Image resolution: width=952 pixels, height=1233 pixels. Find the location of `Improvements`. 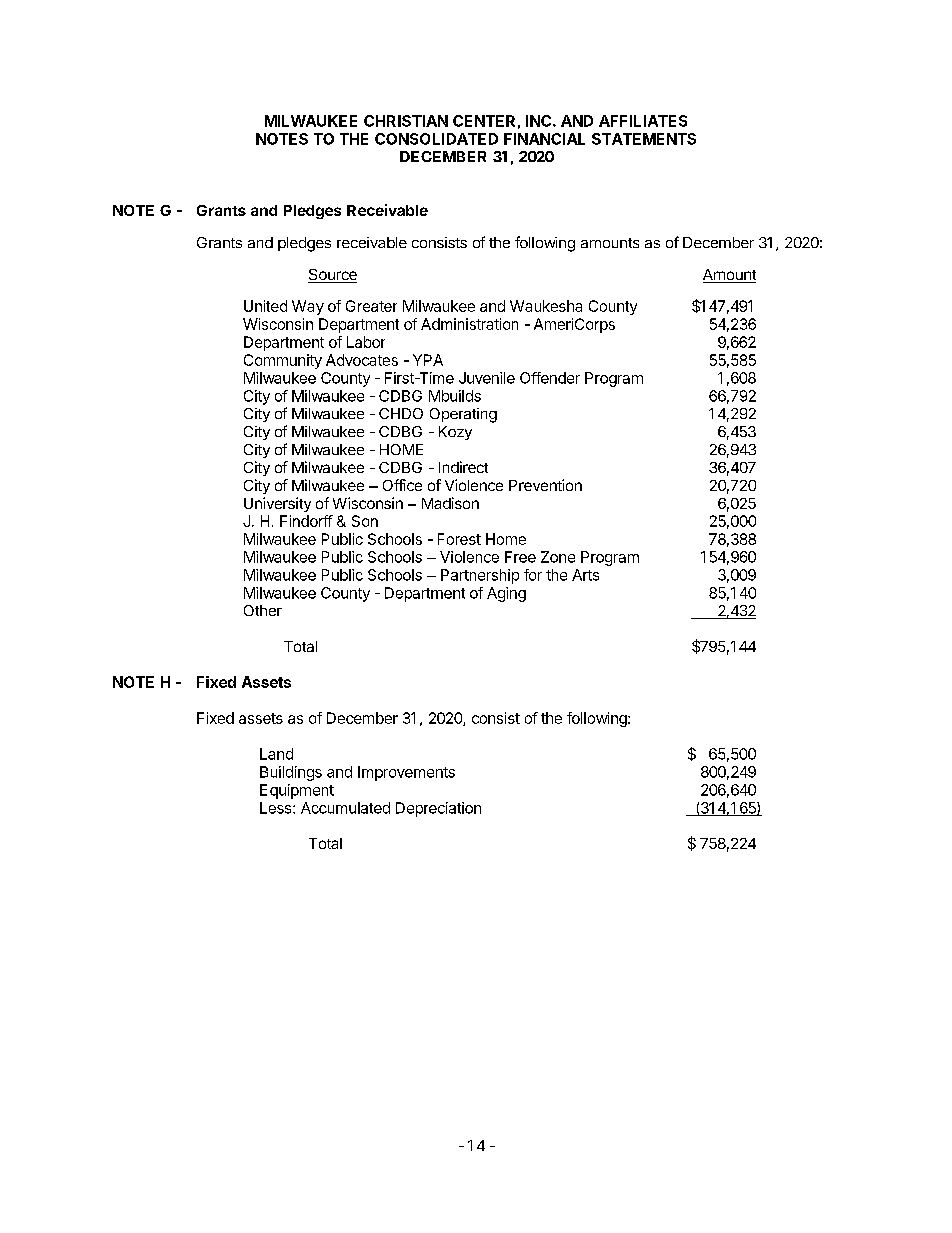

Improvements is located at coordinates (406, 773).
